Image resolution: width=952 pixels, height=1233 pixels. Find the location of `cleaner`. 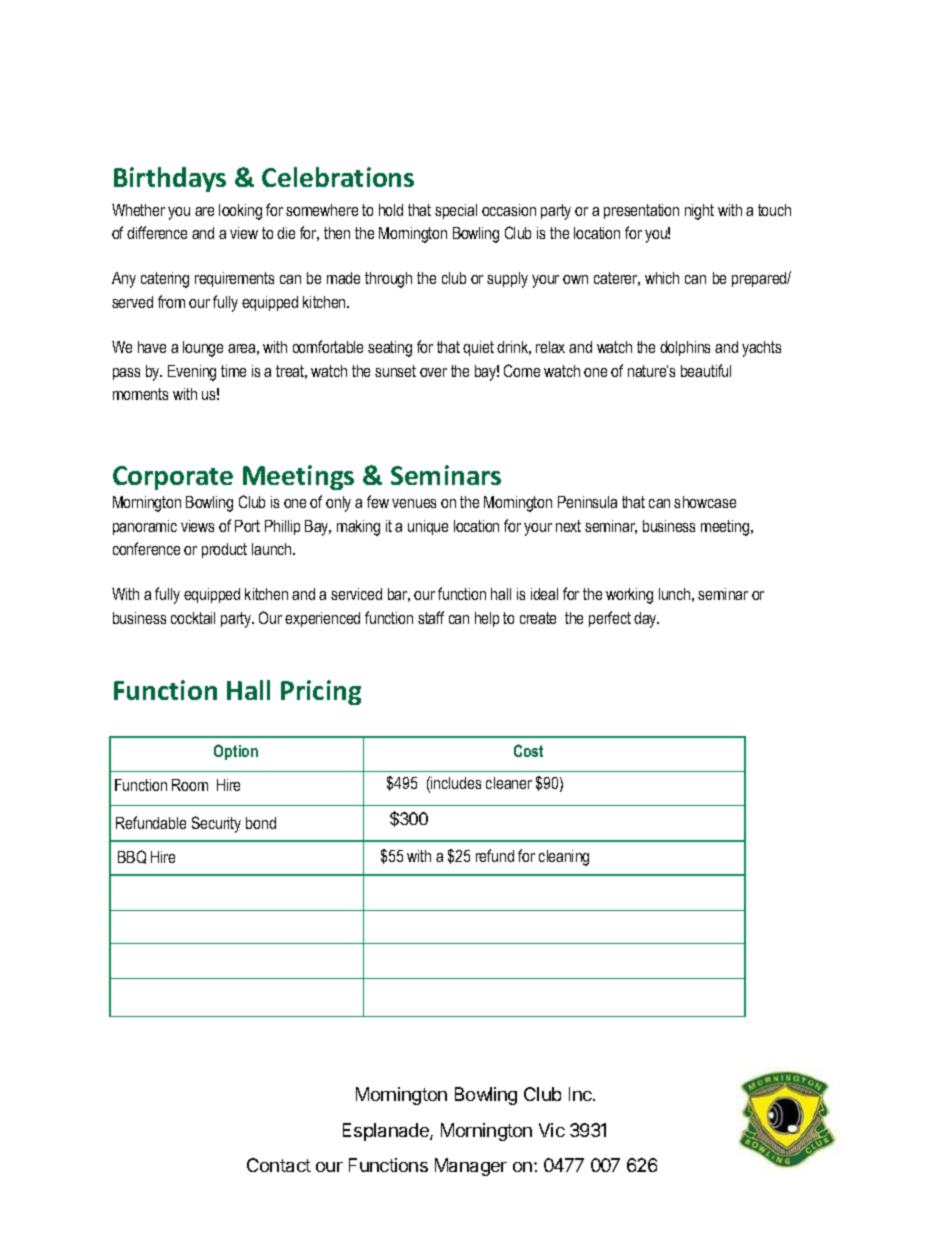

cleaner is located at coordinates (509, 783).
